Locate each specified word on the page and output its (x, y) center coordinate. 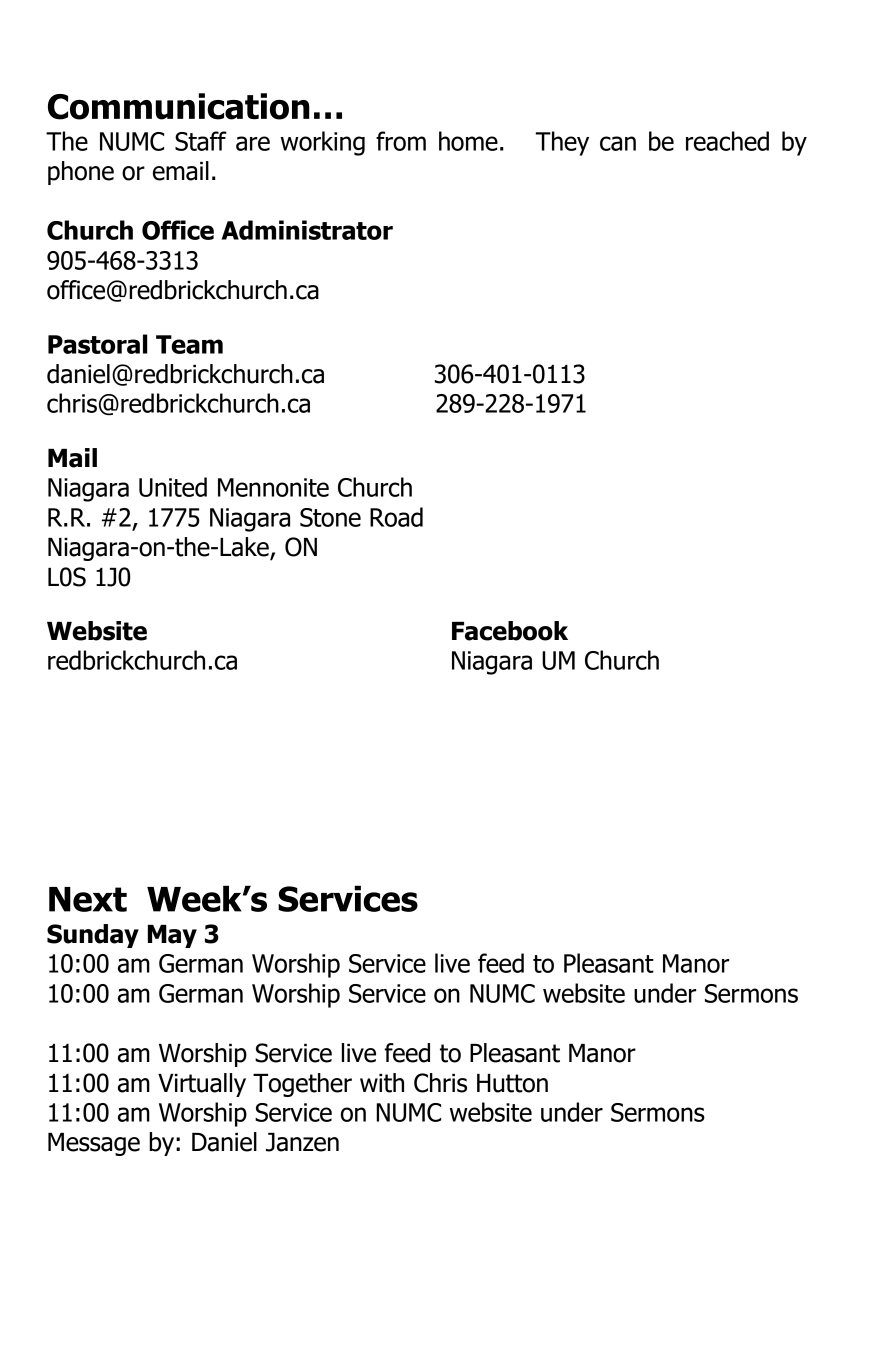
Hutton (512, 1083)
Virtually (202, 1085)
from (401, 141)
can (618, 143)
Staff (201, 141)
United (173, 487)
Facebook (510, 631)
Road (396, 517)
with (382, 1083)
